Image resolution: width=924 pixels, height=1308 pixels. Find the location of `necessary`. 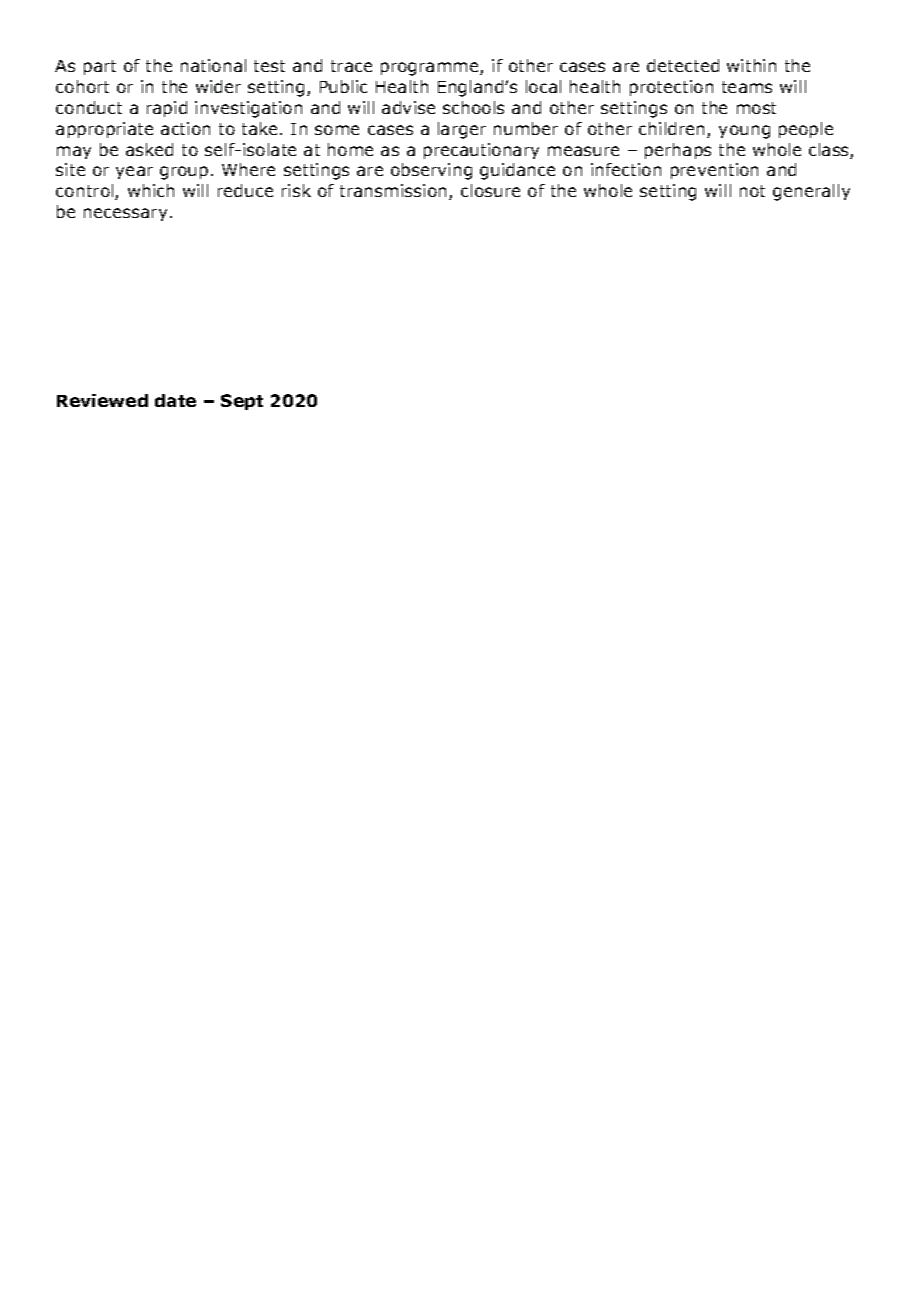

necessary is located at coordinates (125, 214).
